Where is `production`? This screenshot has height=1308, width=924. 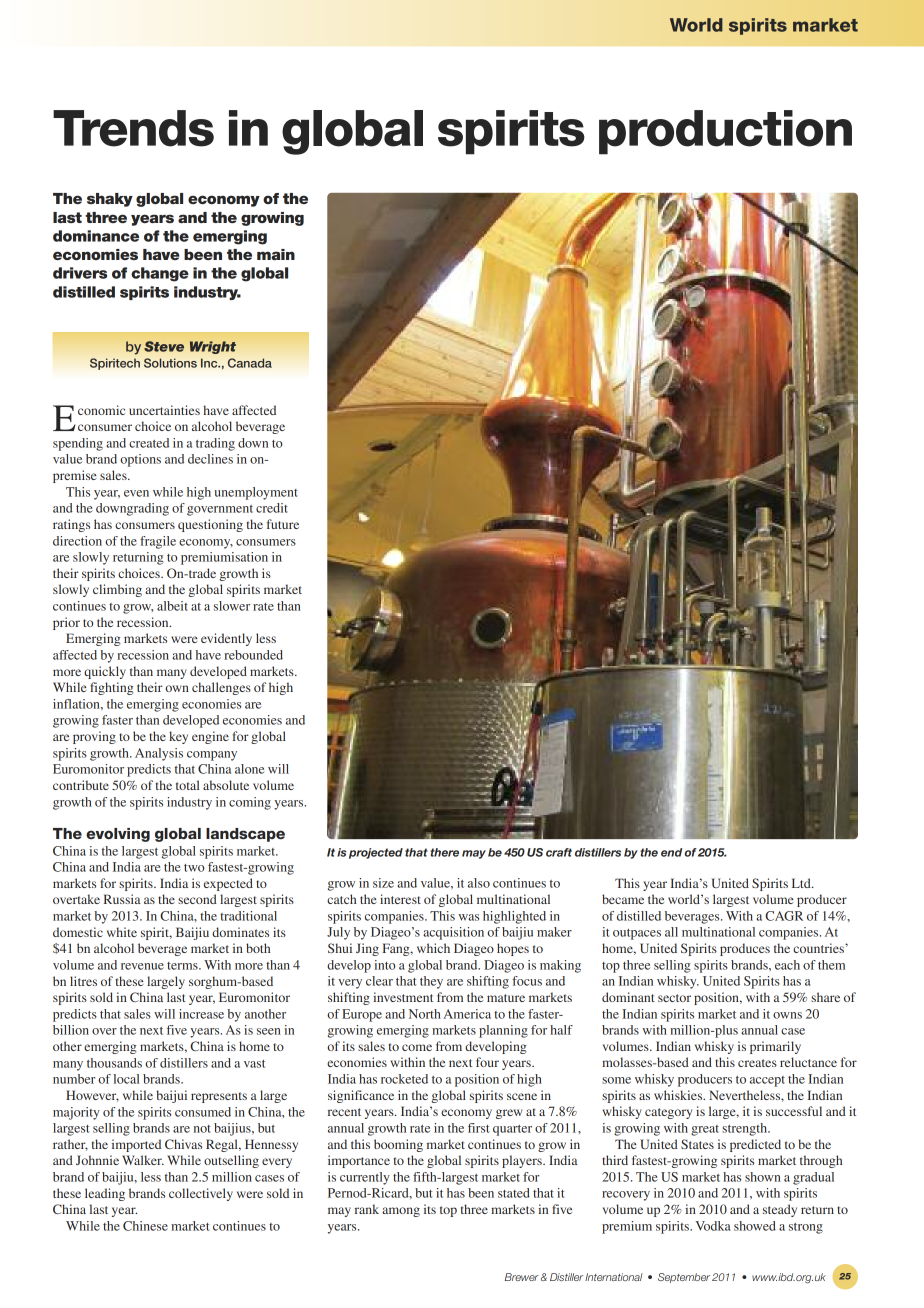 production is located at coordinates (725, 132).
